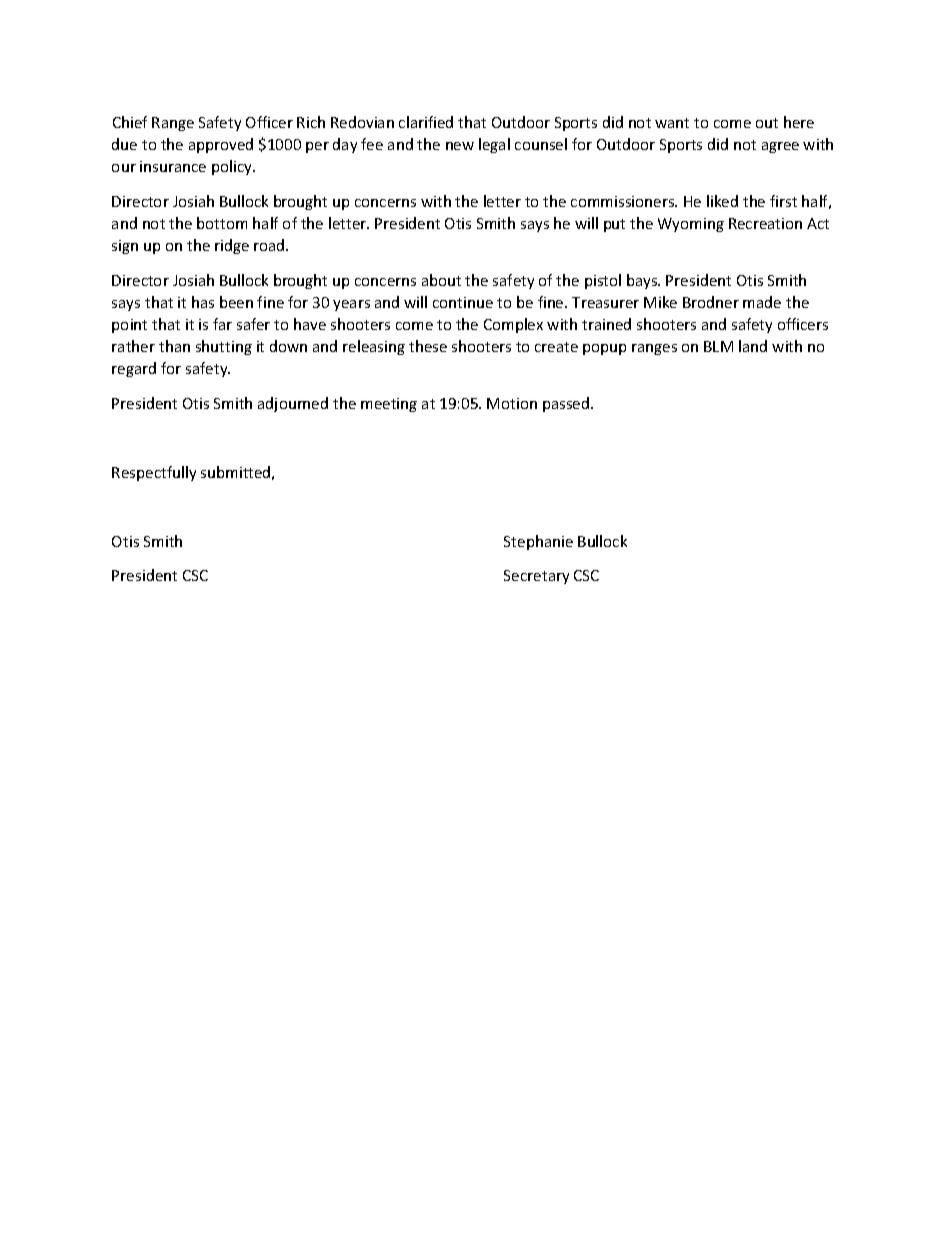 Image resolution: width=952 pixels, height=1233 pixels. I want to click on Recreation, so click(765, 223).
